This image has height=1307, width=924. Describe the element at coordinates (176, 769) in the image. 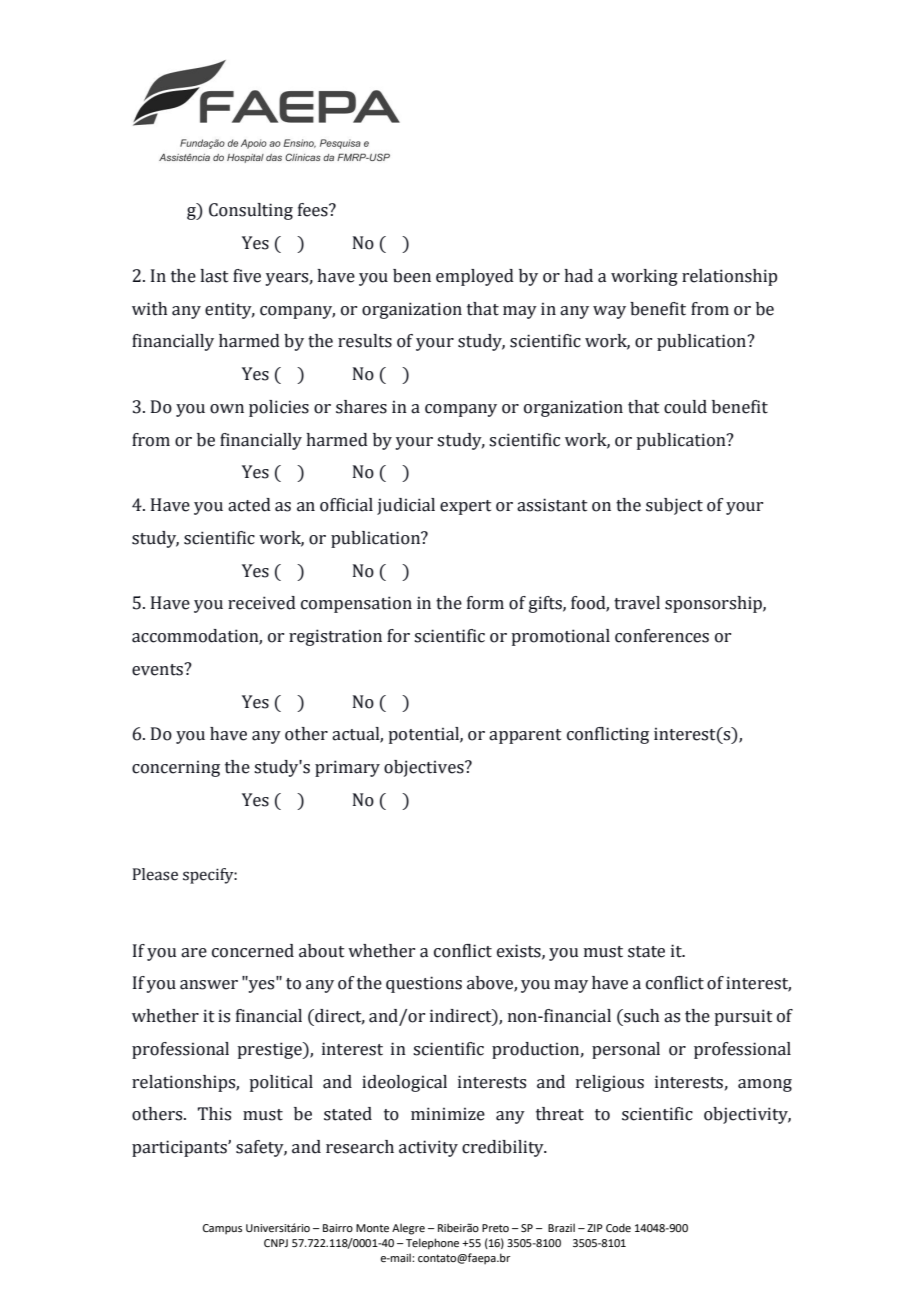

I see `concerning` at that location.
